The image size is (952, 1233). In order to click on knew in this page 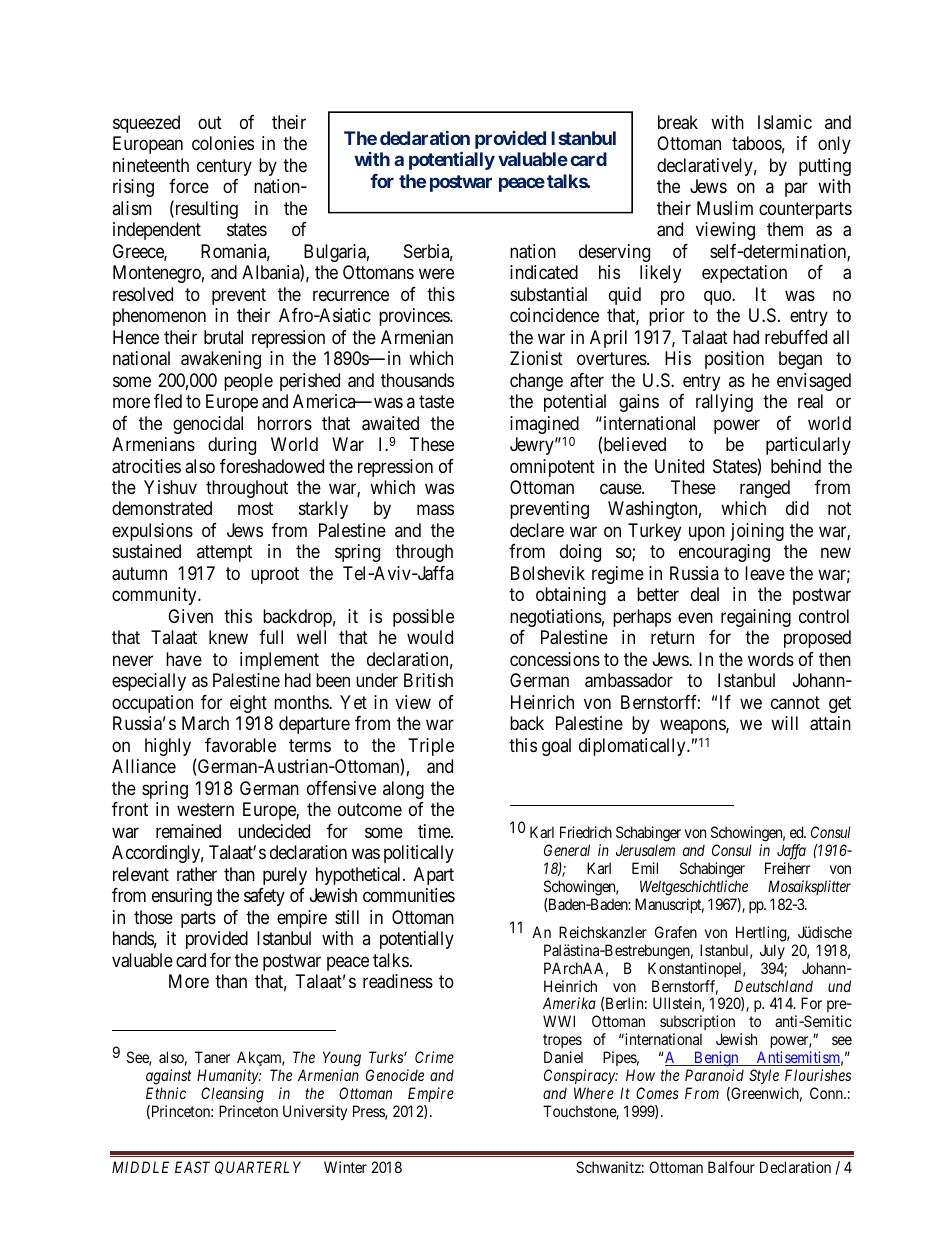, I will do `click(228, 637)`.
